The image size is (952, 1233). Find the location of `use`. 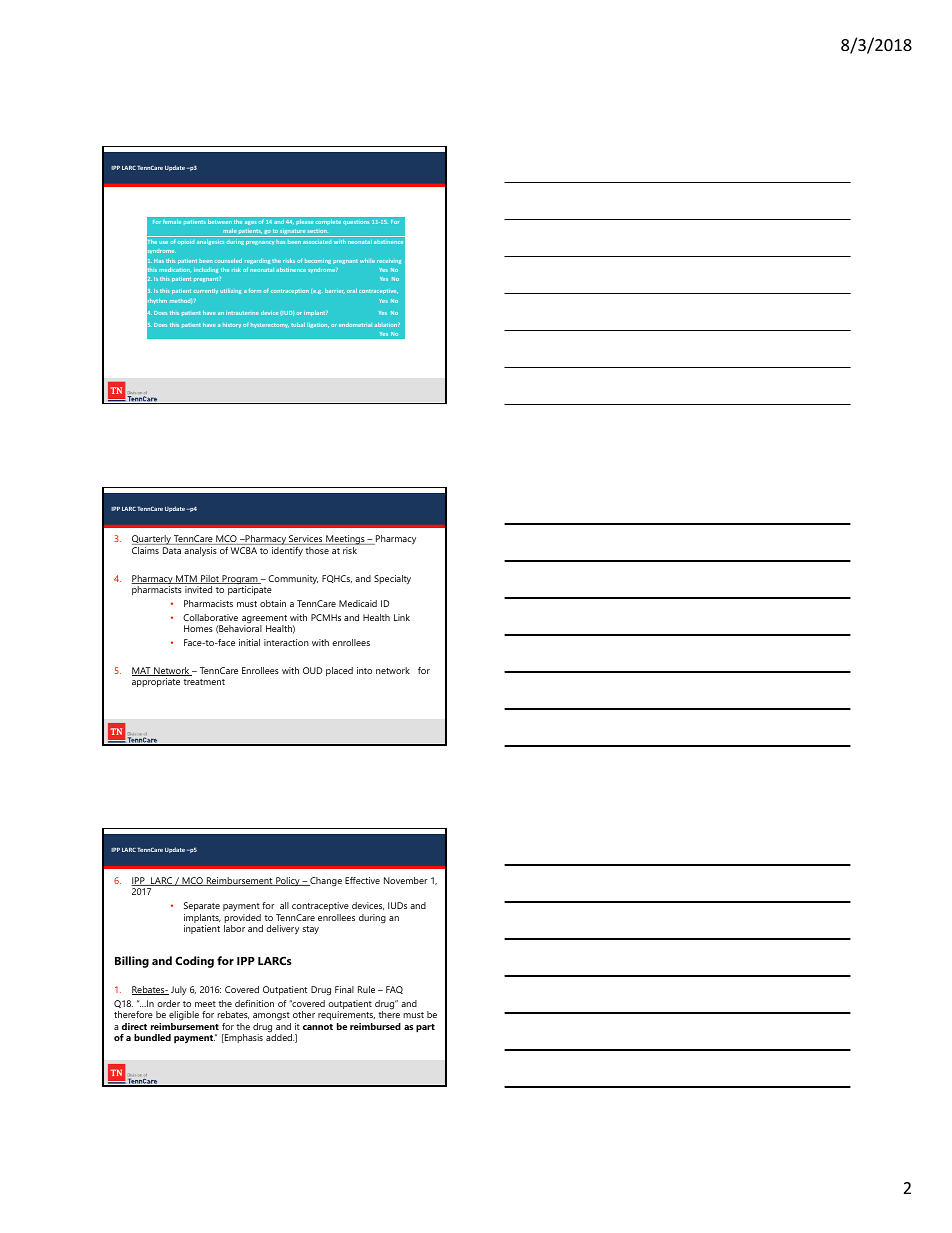

use is located at coordinates (163, 242).
